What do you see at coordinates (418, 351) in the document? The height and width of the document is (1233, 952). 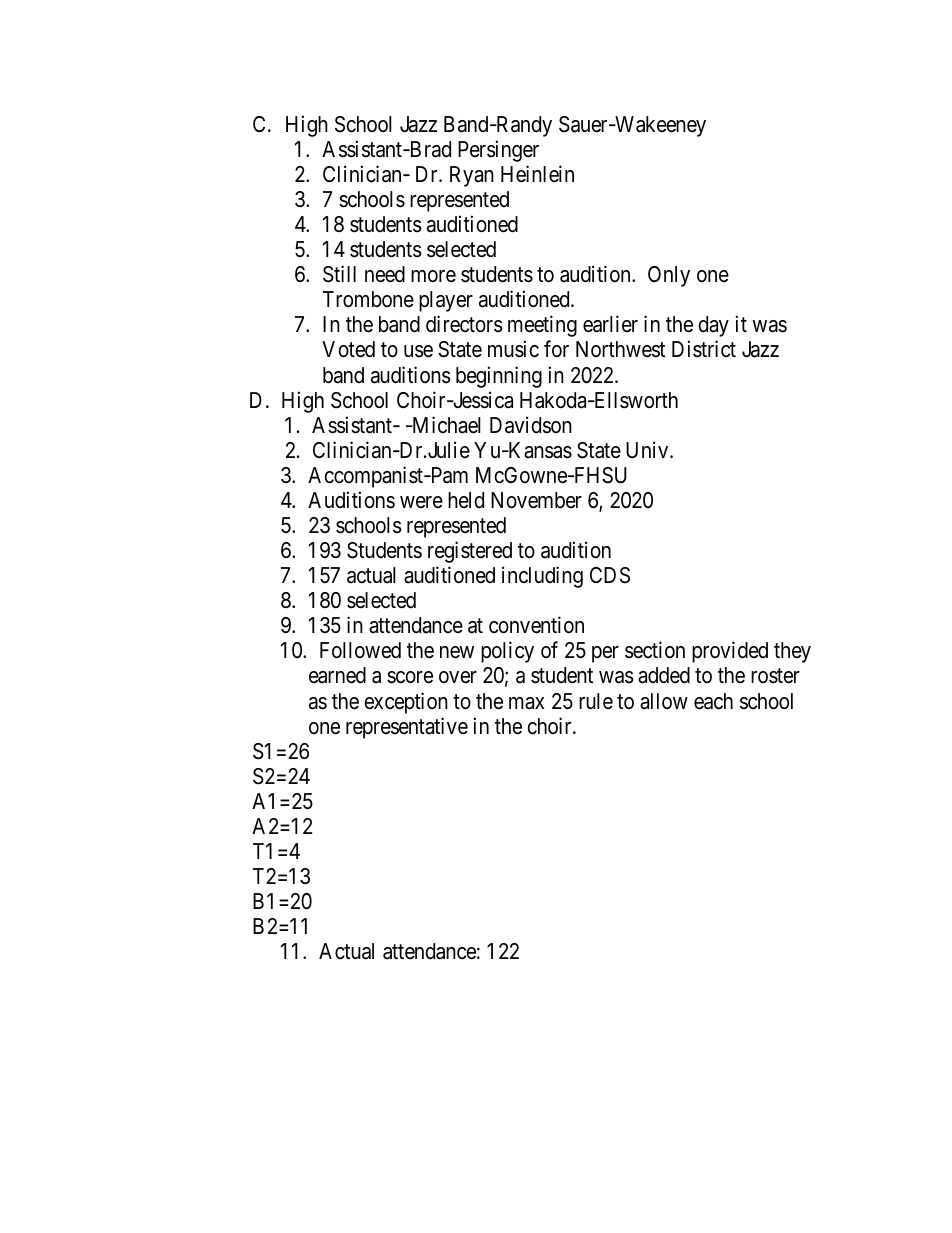 I see `use` at bounding box center [418, 351].
